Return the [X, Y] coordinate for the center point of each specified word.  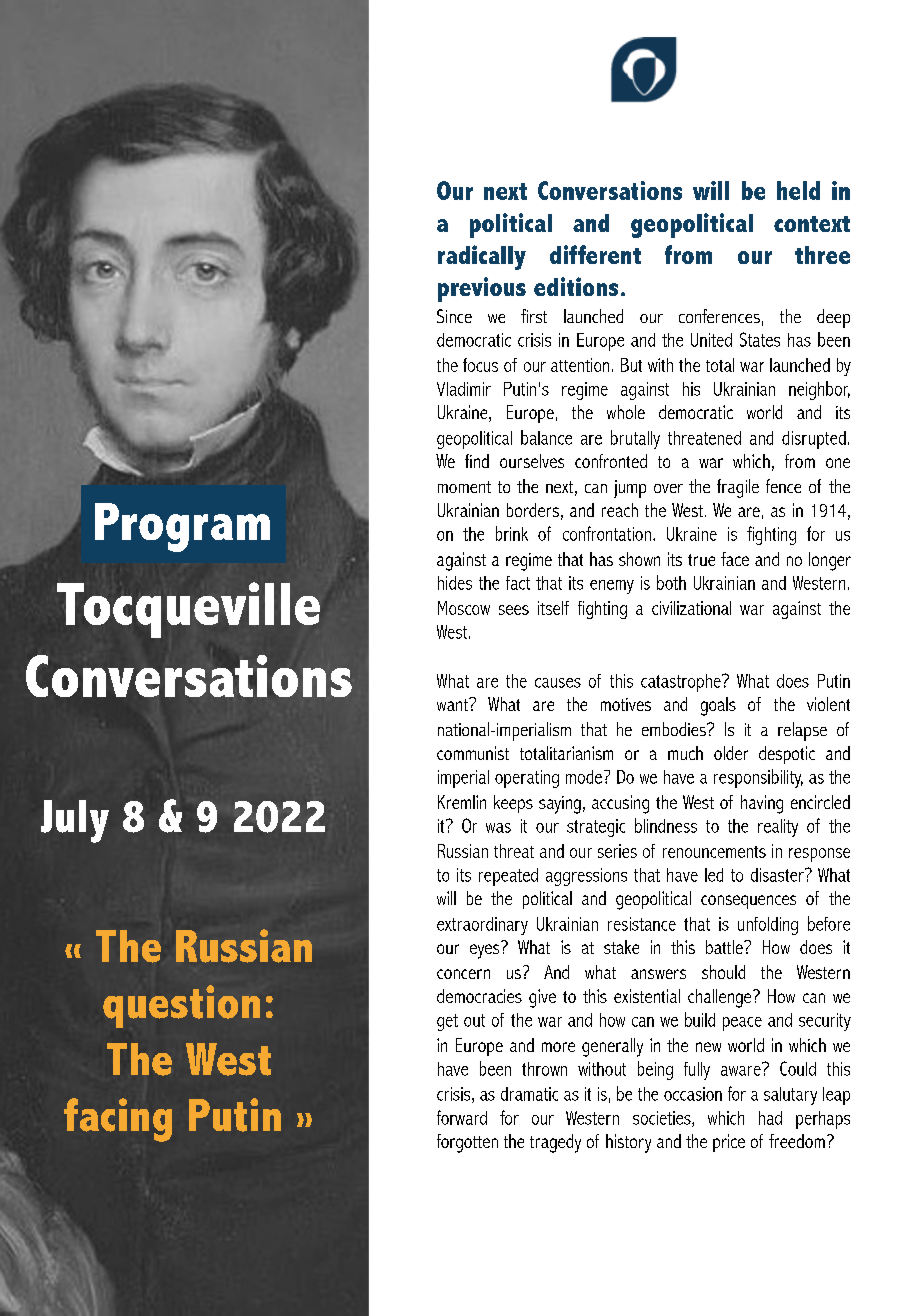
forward [462, 1117]
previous [482, 289]
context [812, 224]
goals [718, 706]
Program [182, 527]
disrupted [814, 440]
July [75, 821]
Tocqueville [188, 610]
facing [118, 1120]
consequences [748, 902]
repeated [508, 877]
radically [482, 257]
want [453, 704]
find [477, 461]
